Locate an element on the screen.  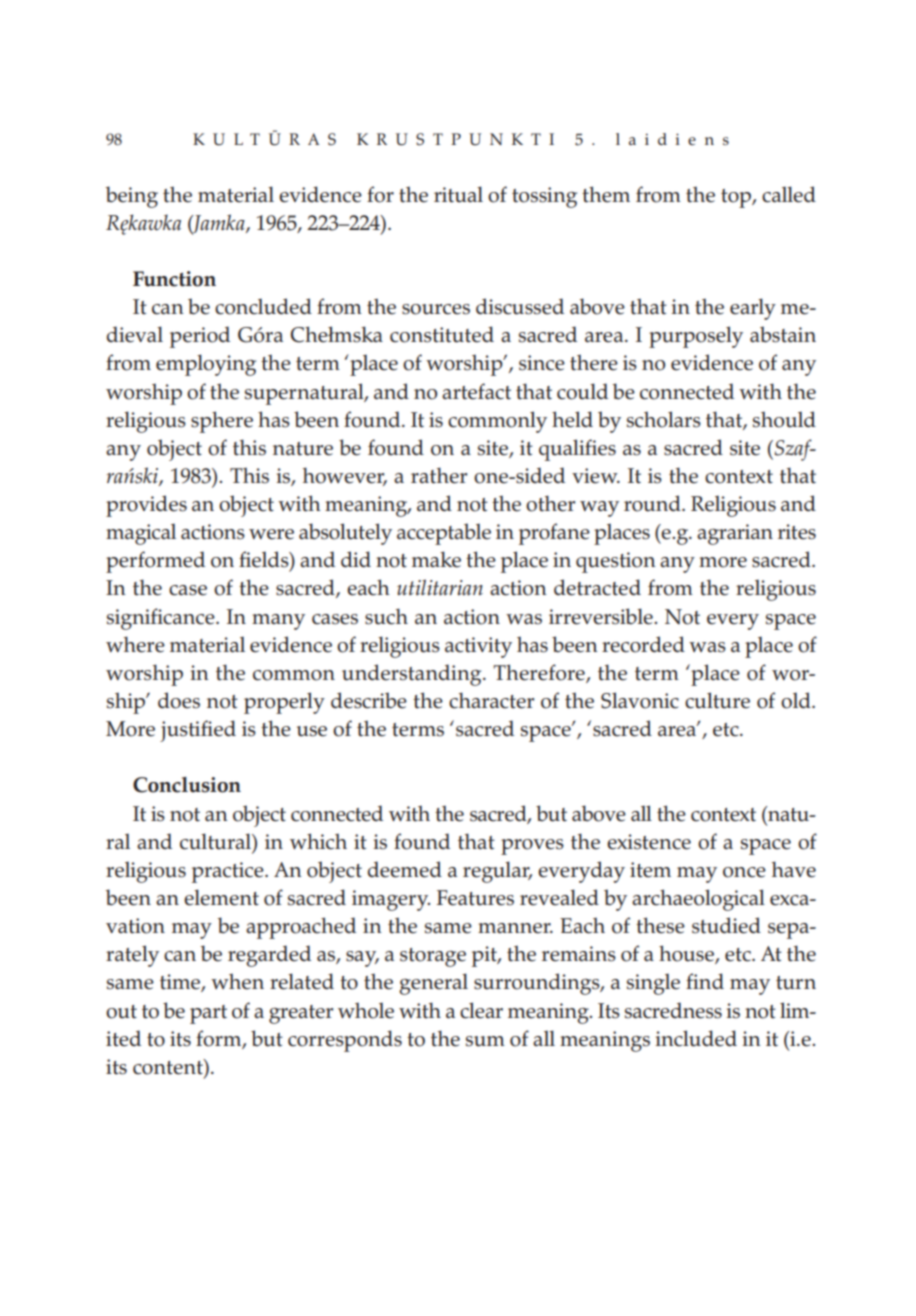
called is located at coordinates (789, 194).
